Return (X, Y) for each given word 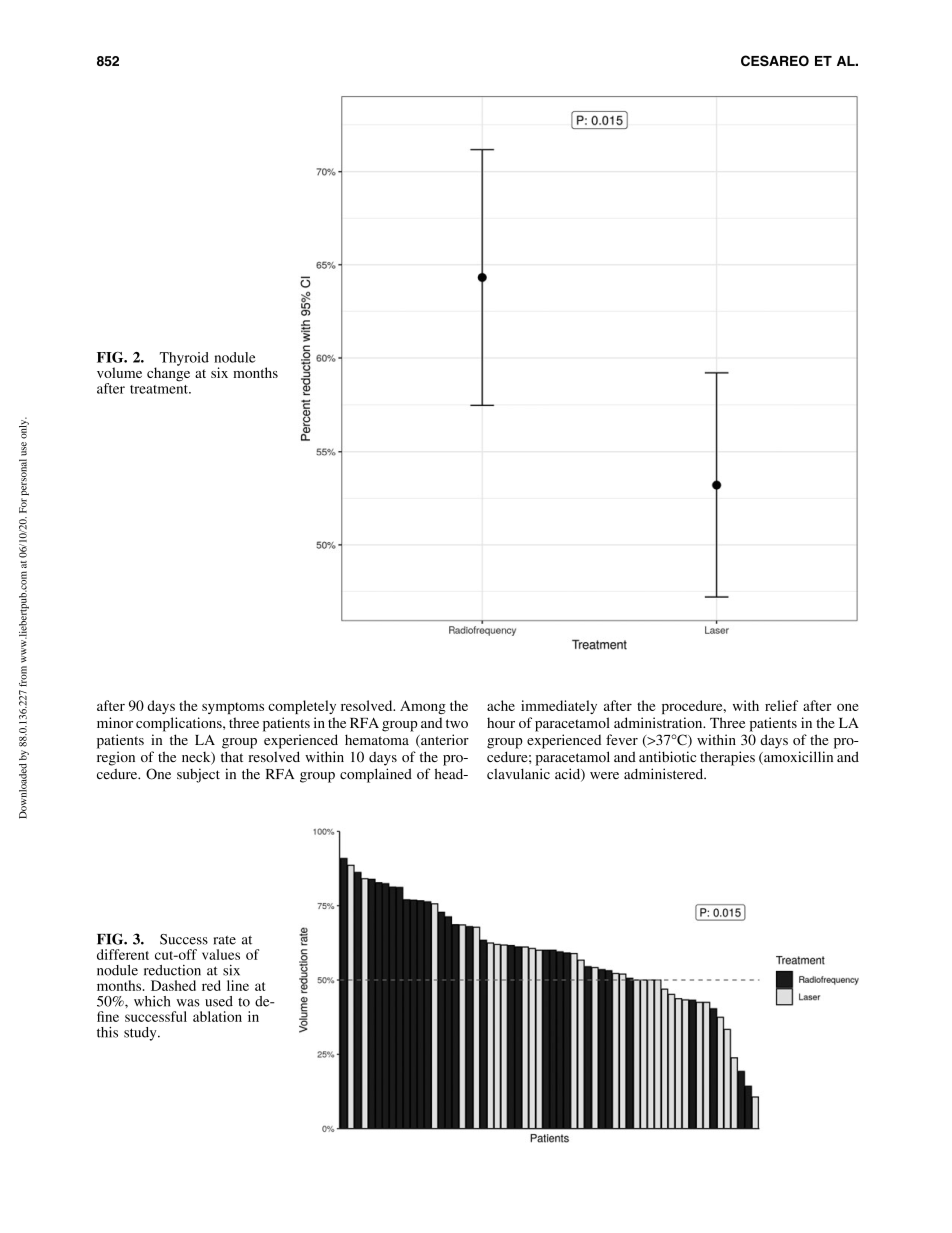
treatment (160, 389)
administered (665, 774)
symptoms (233, 708)
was (188, 1003)
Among (423, 707)
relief (781, 705)
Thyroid (184, 359)
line (238, 985)
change (168, 373)
